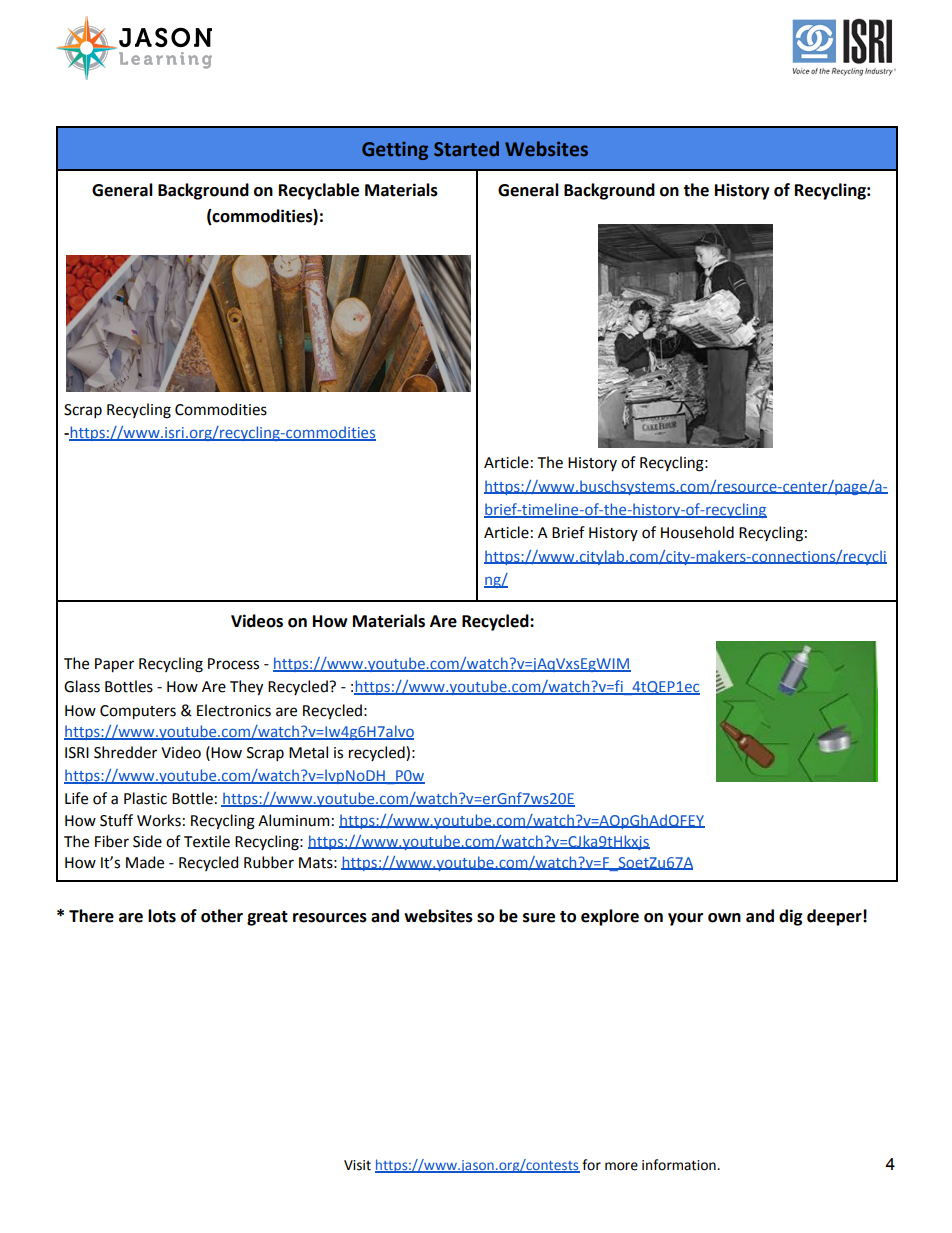 The width and height of the page is (952, 1233). I want to click on Recyclable, so click(319, 191).
